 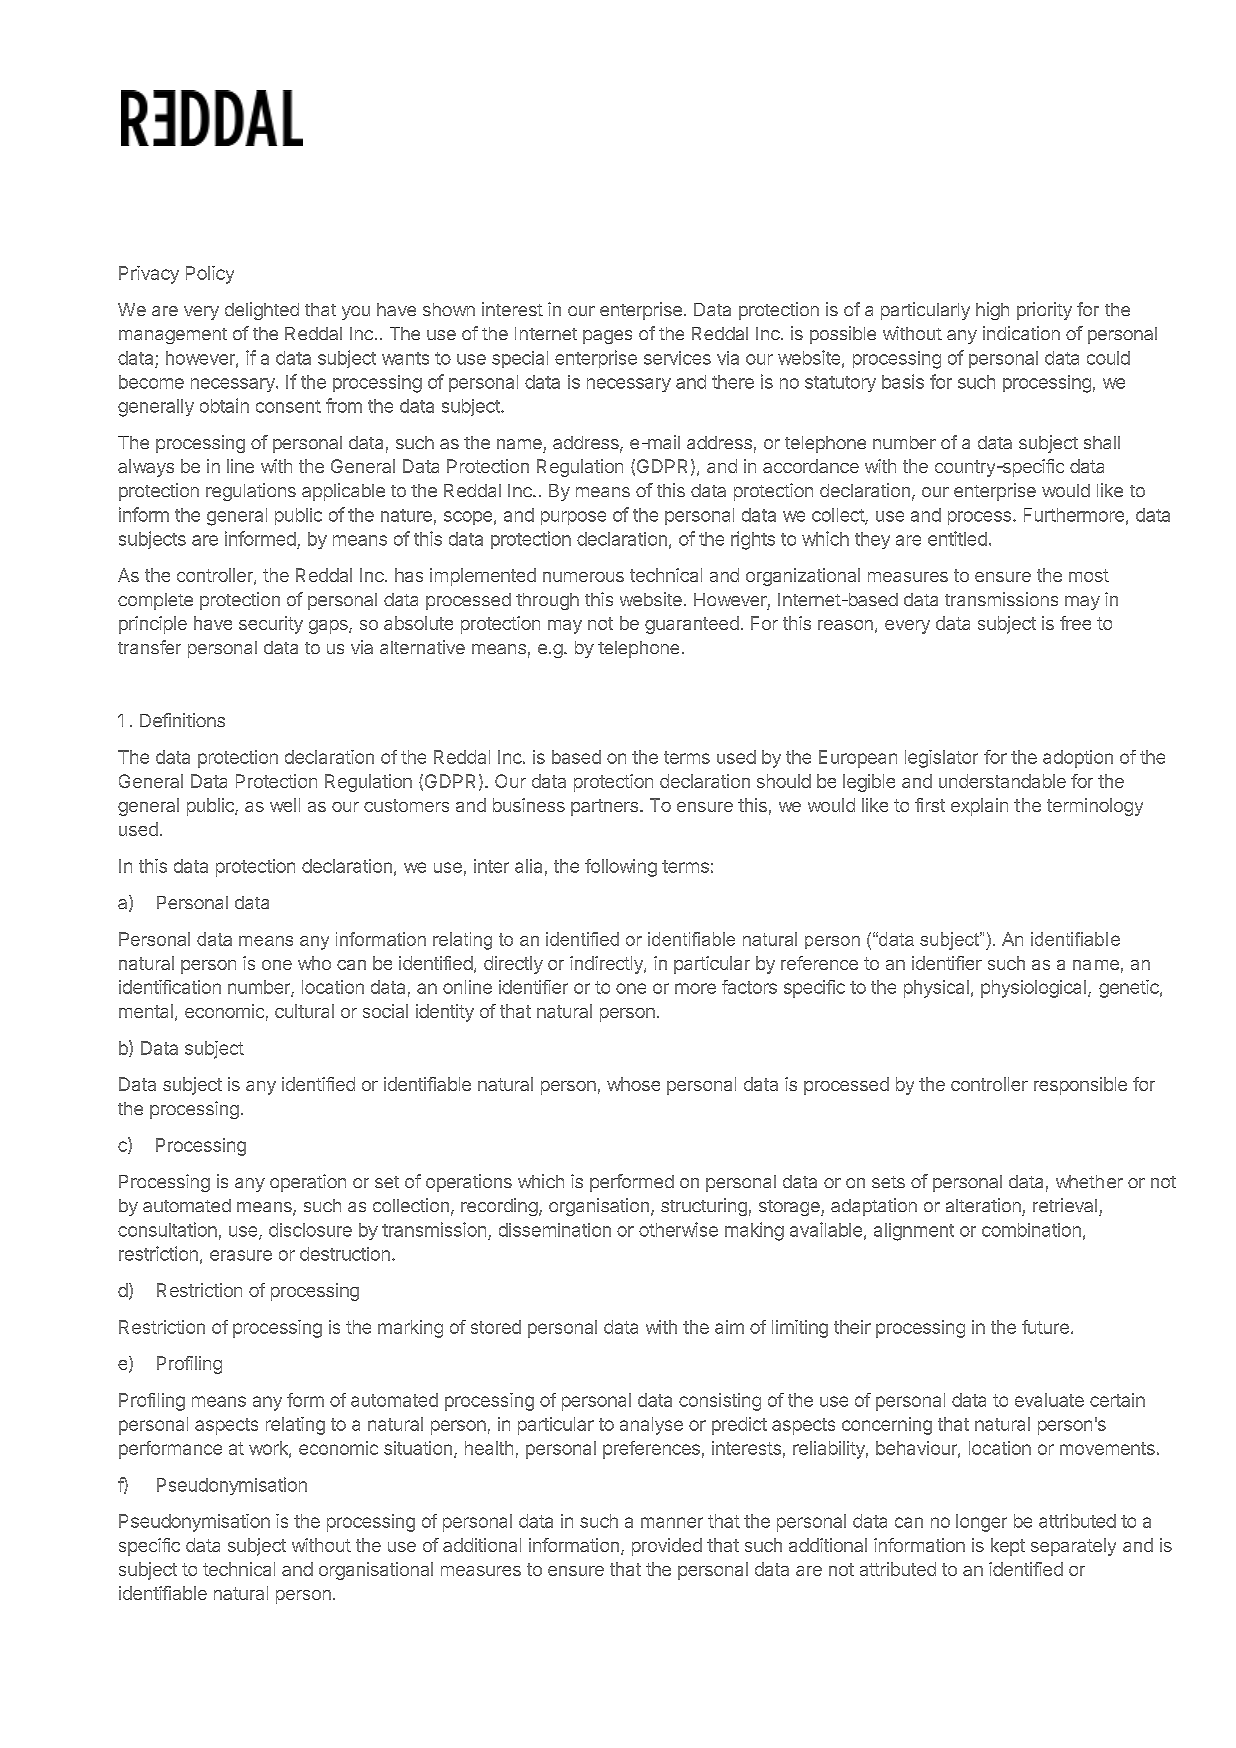 What do you see at coordinates (672, 1522) in the document?
I see `manner` at bounding box center [672, 1522].
